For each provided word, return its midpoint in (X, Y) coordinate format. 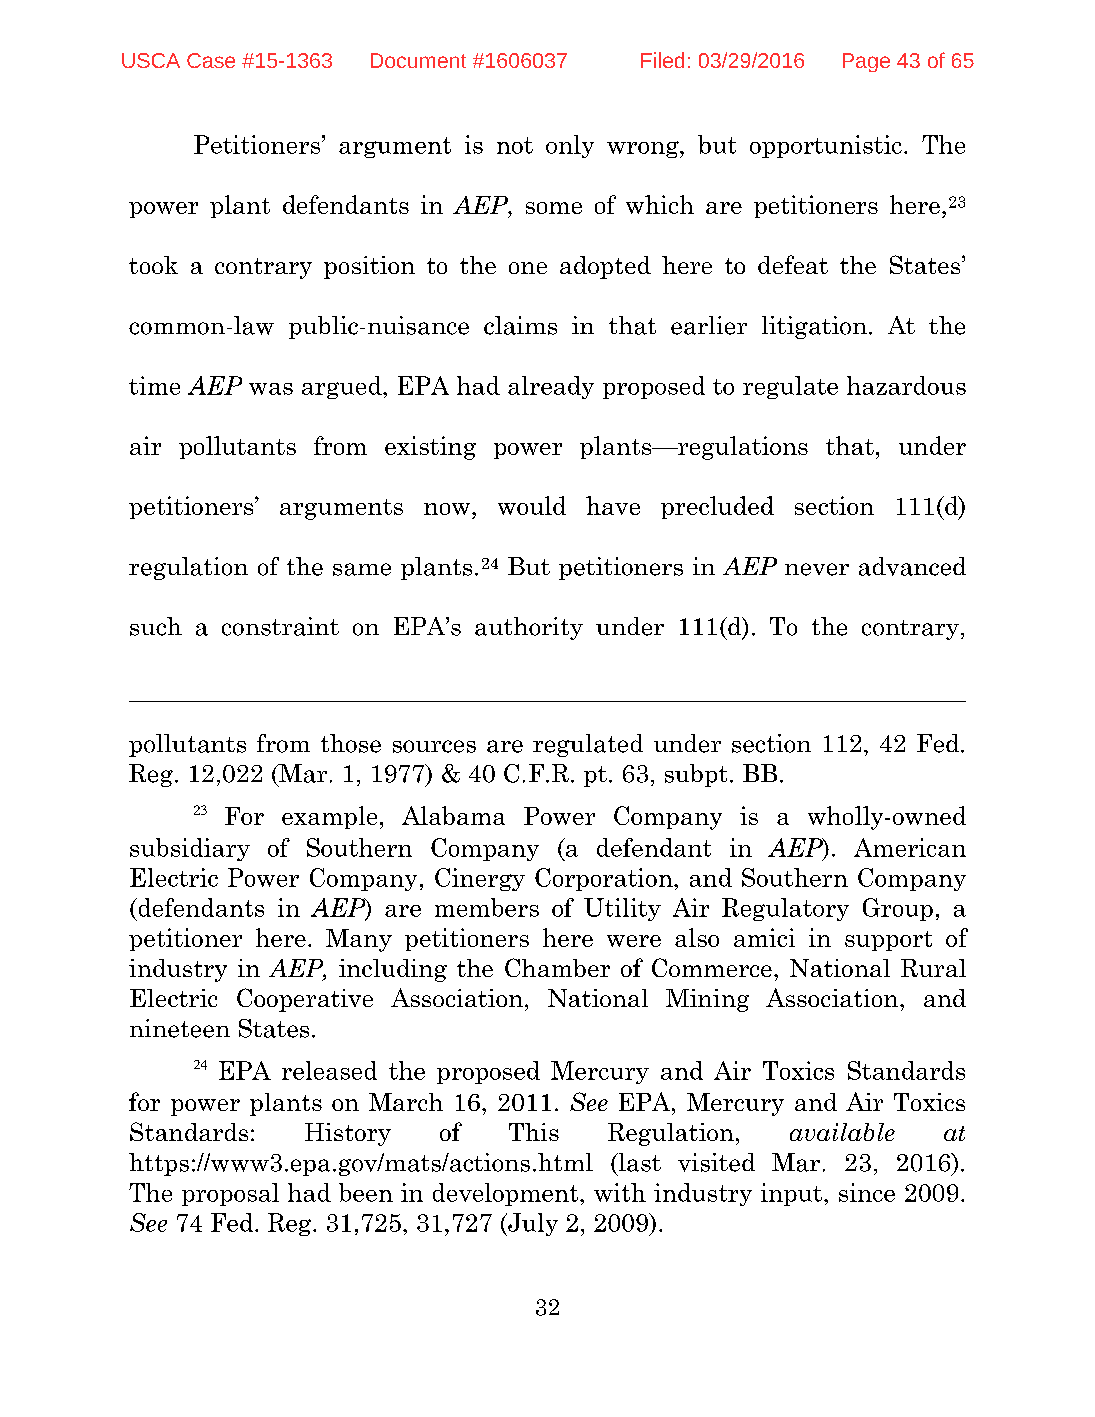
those (351, 743)
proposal (230, 1194)
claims (520, 325)
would (532, 505)
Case (211, 60)
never (817, 569)
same (362, 569)
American (910, 847)
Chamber (557, 967)
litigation (814, 327)
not (515, 145)
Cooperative (305, 1000)
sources (434, 746)
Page (866, 62)
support (888, 941)
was (271, 389)
